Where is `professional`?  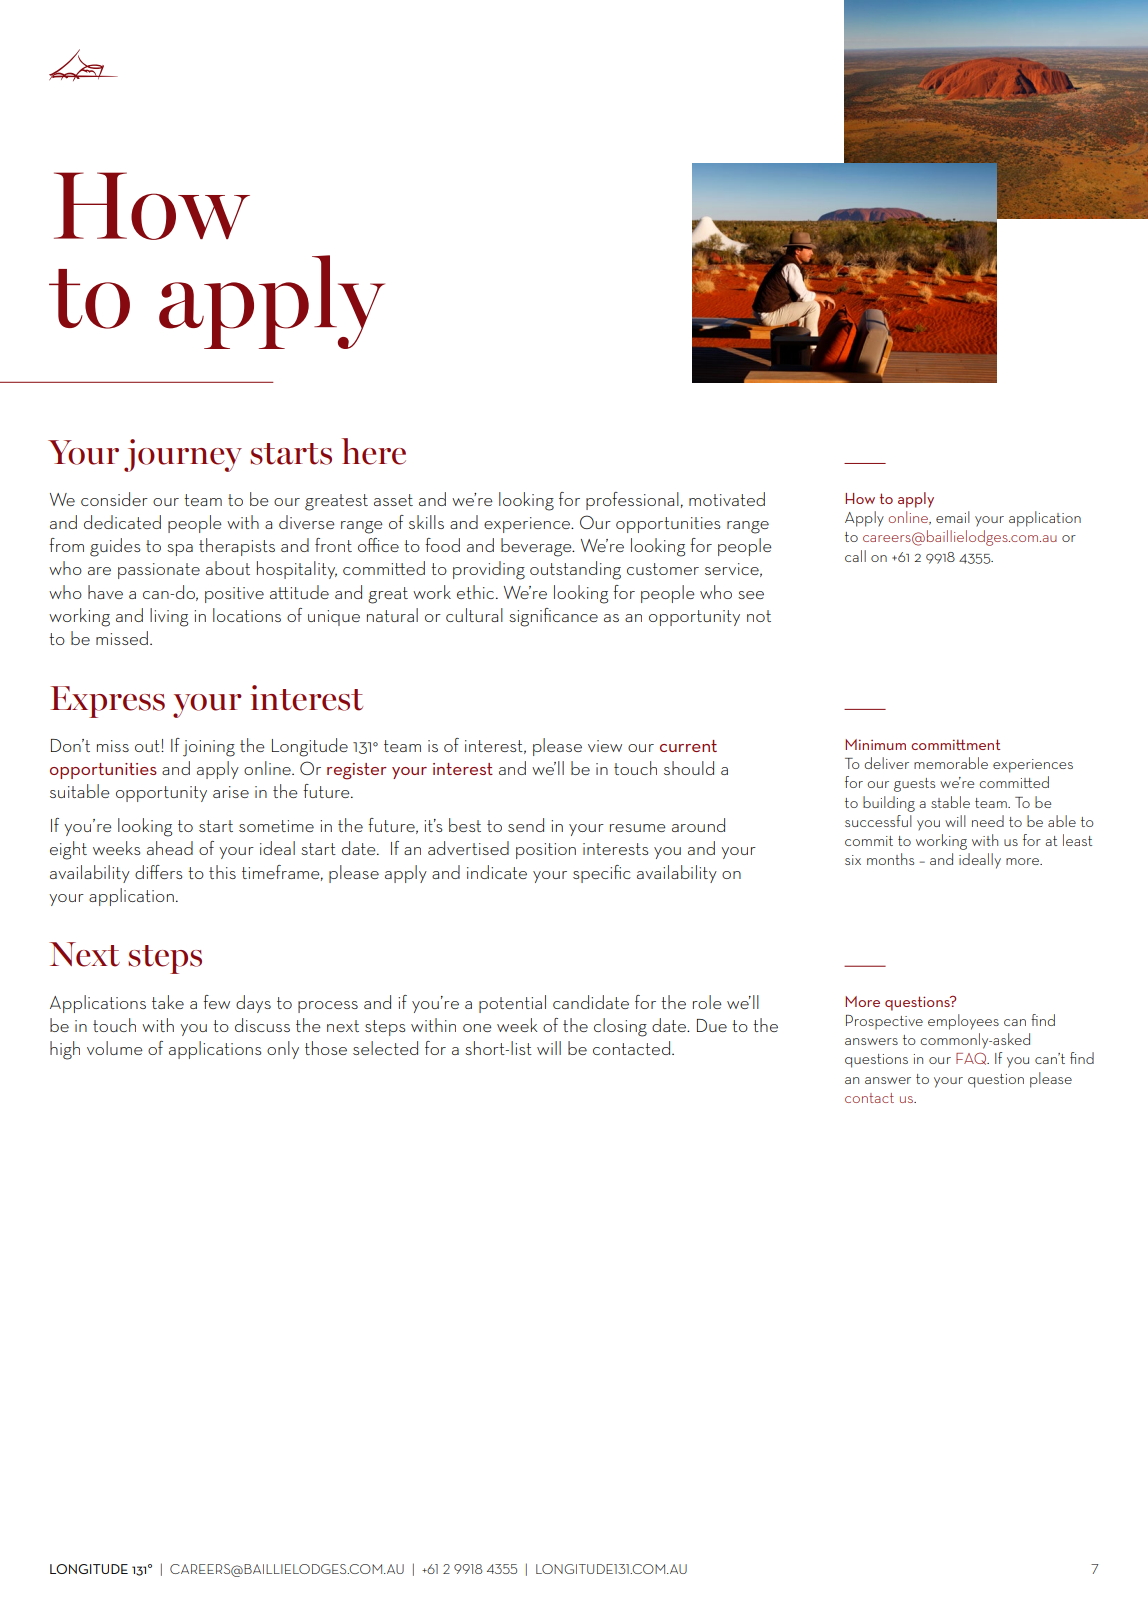
professional is located at coordinates (632, 501).
